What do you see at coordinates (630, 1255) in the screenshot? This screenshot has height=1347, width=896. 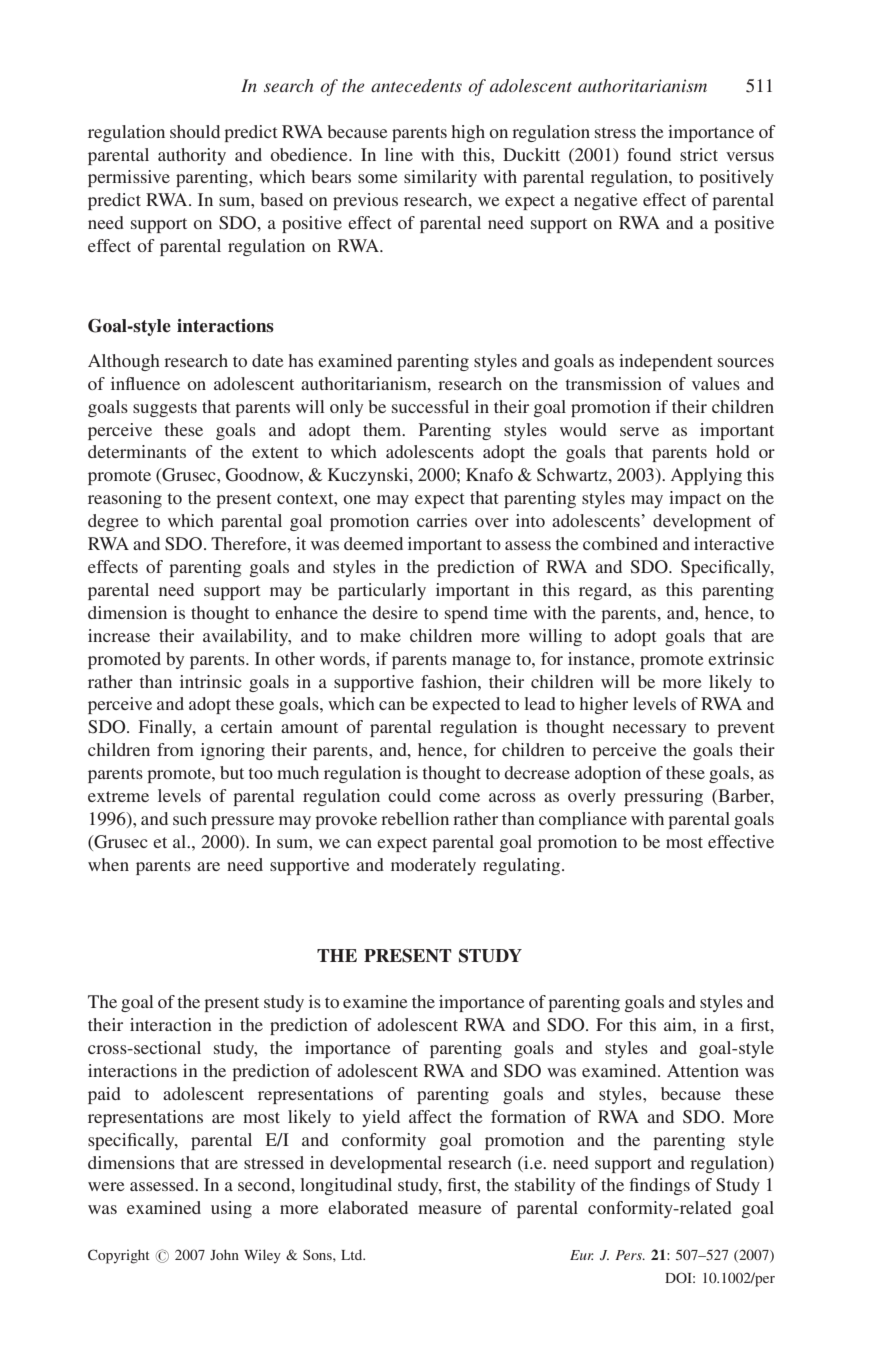 I see `Pers` at bounding box center [630, 1255].
